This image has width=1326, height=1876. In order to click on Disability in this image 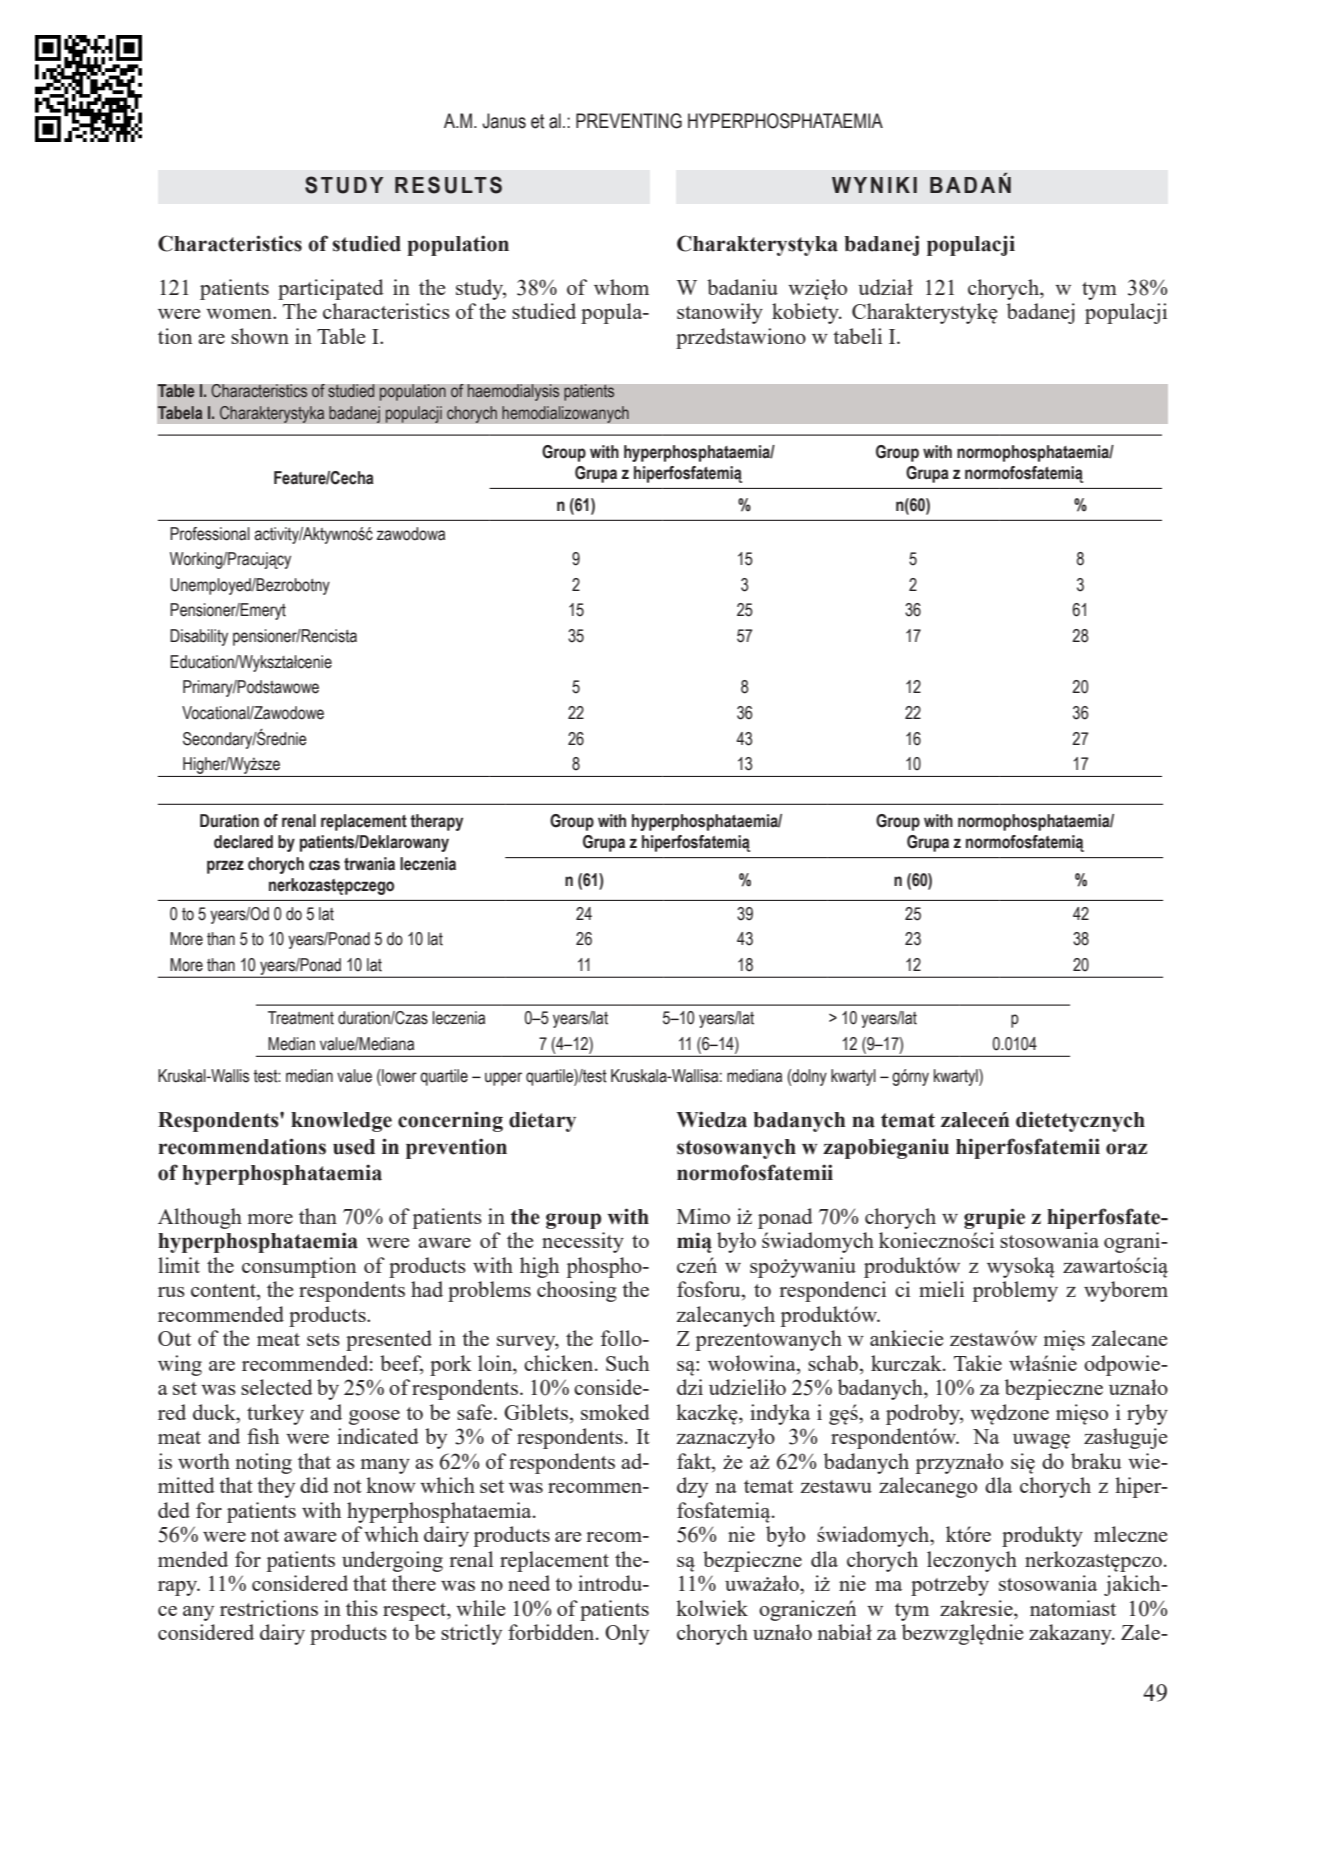, I will do `click(199, 637)`.
